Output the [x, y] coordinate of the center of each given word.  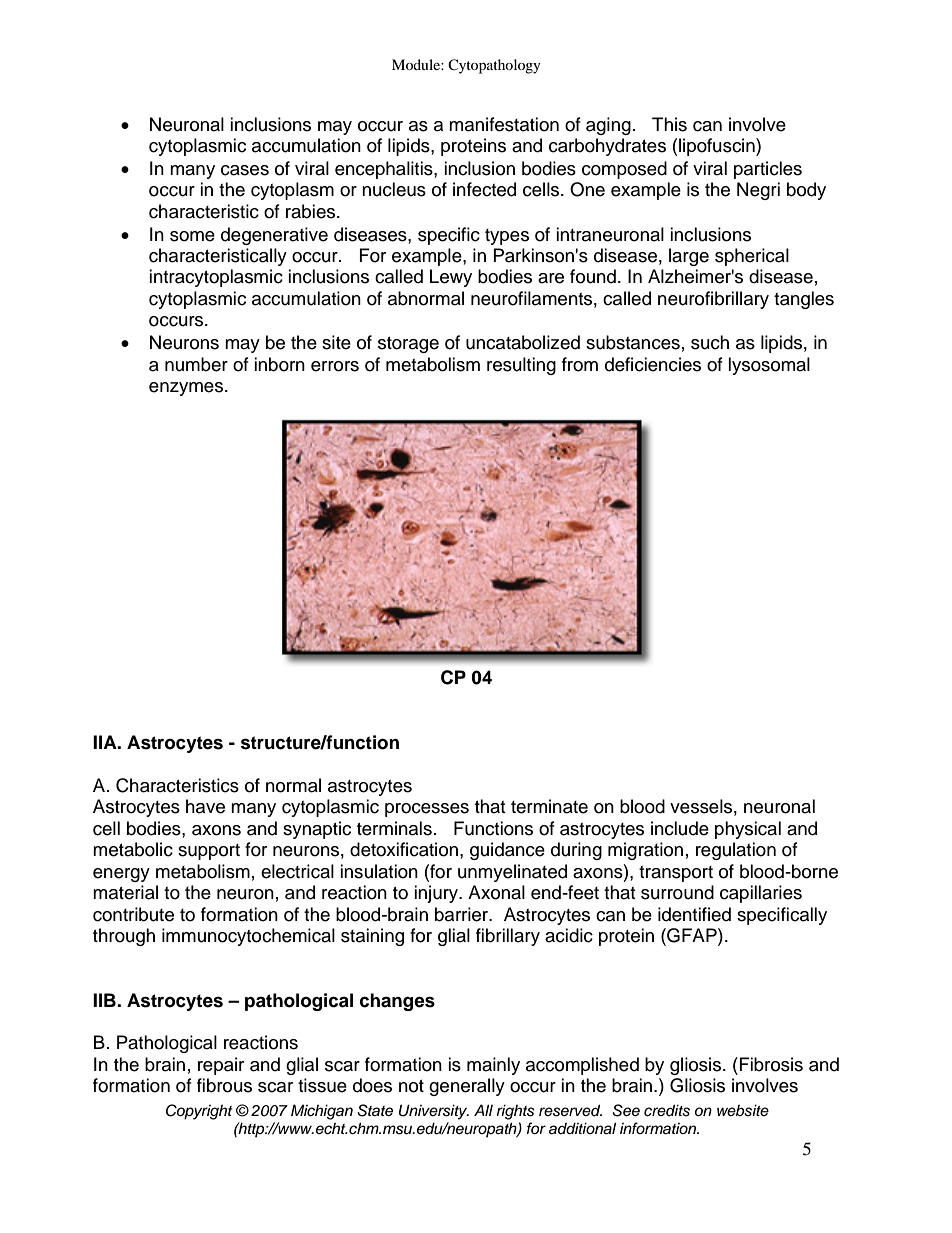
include [680, 828]
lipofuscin [718, 147]
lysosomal [769, 366]
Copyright [199, 1112]
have [205, 806]
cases [245, 170]
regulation [736, 851]
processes [427, 810]
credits [667, 1110]
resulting [521, 366]
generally [467, 1087]
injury [437, 894]
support [209, 852]
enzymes [186, 389]
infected [484, 189]
